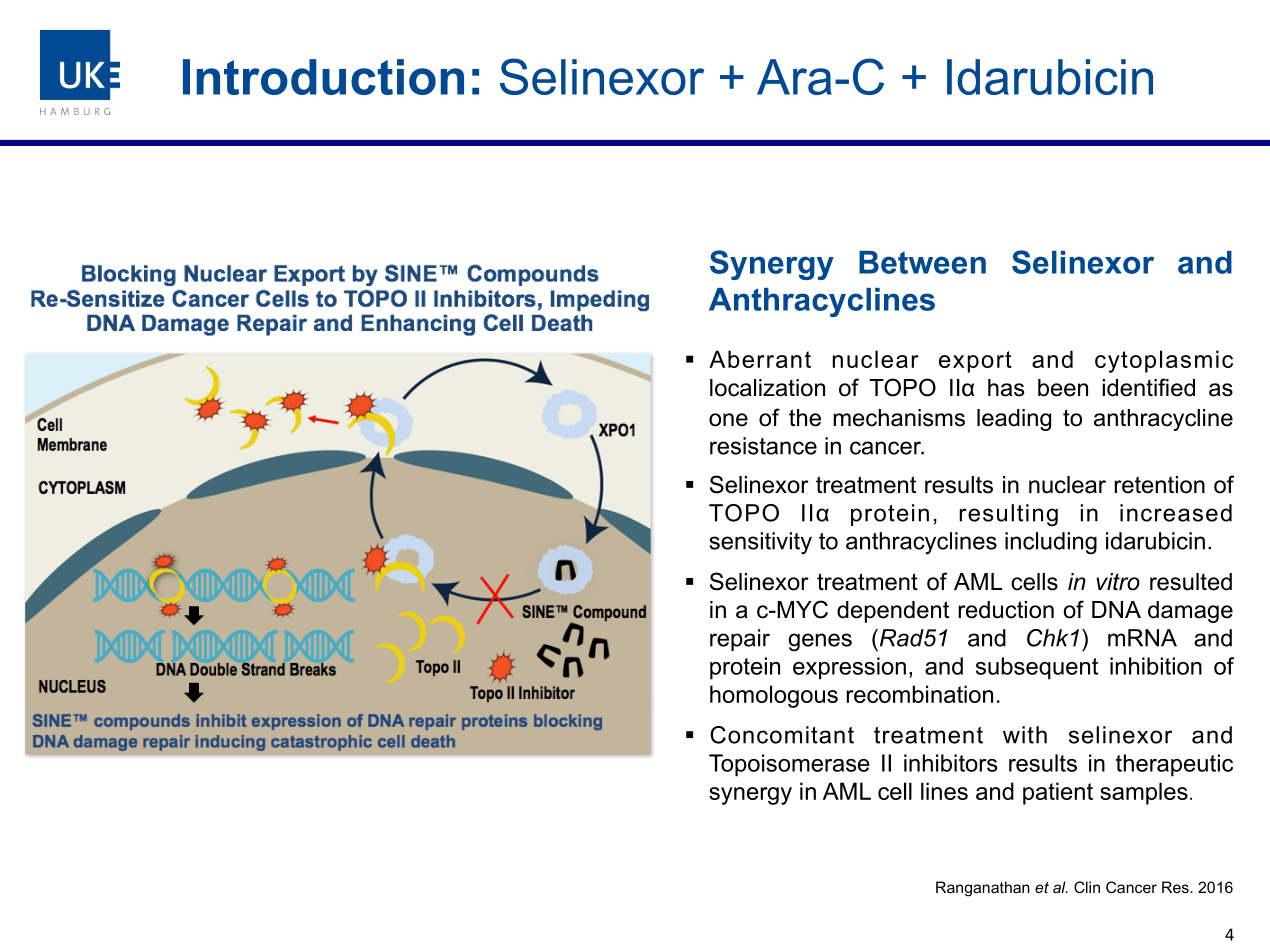 This screenshot has height=952, width=1270. What do you see at coordinates (763, 446) in the screenshot?
I see `resistance` at bounding box center [763, 446].
